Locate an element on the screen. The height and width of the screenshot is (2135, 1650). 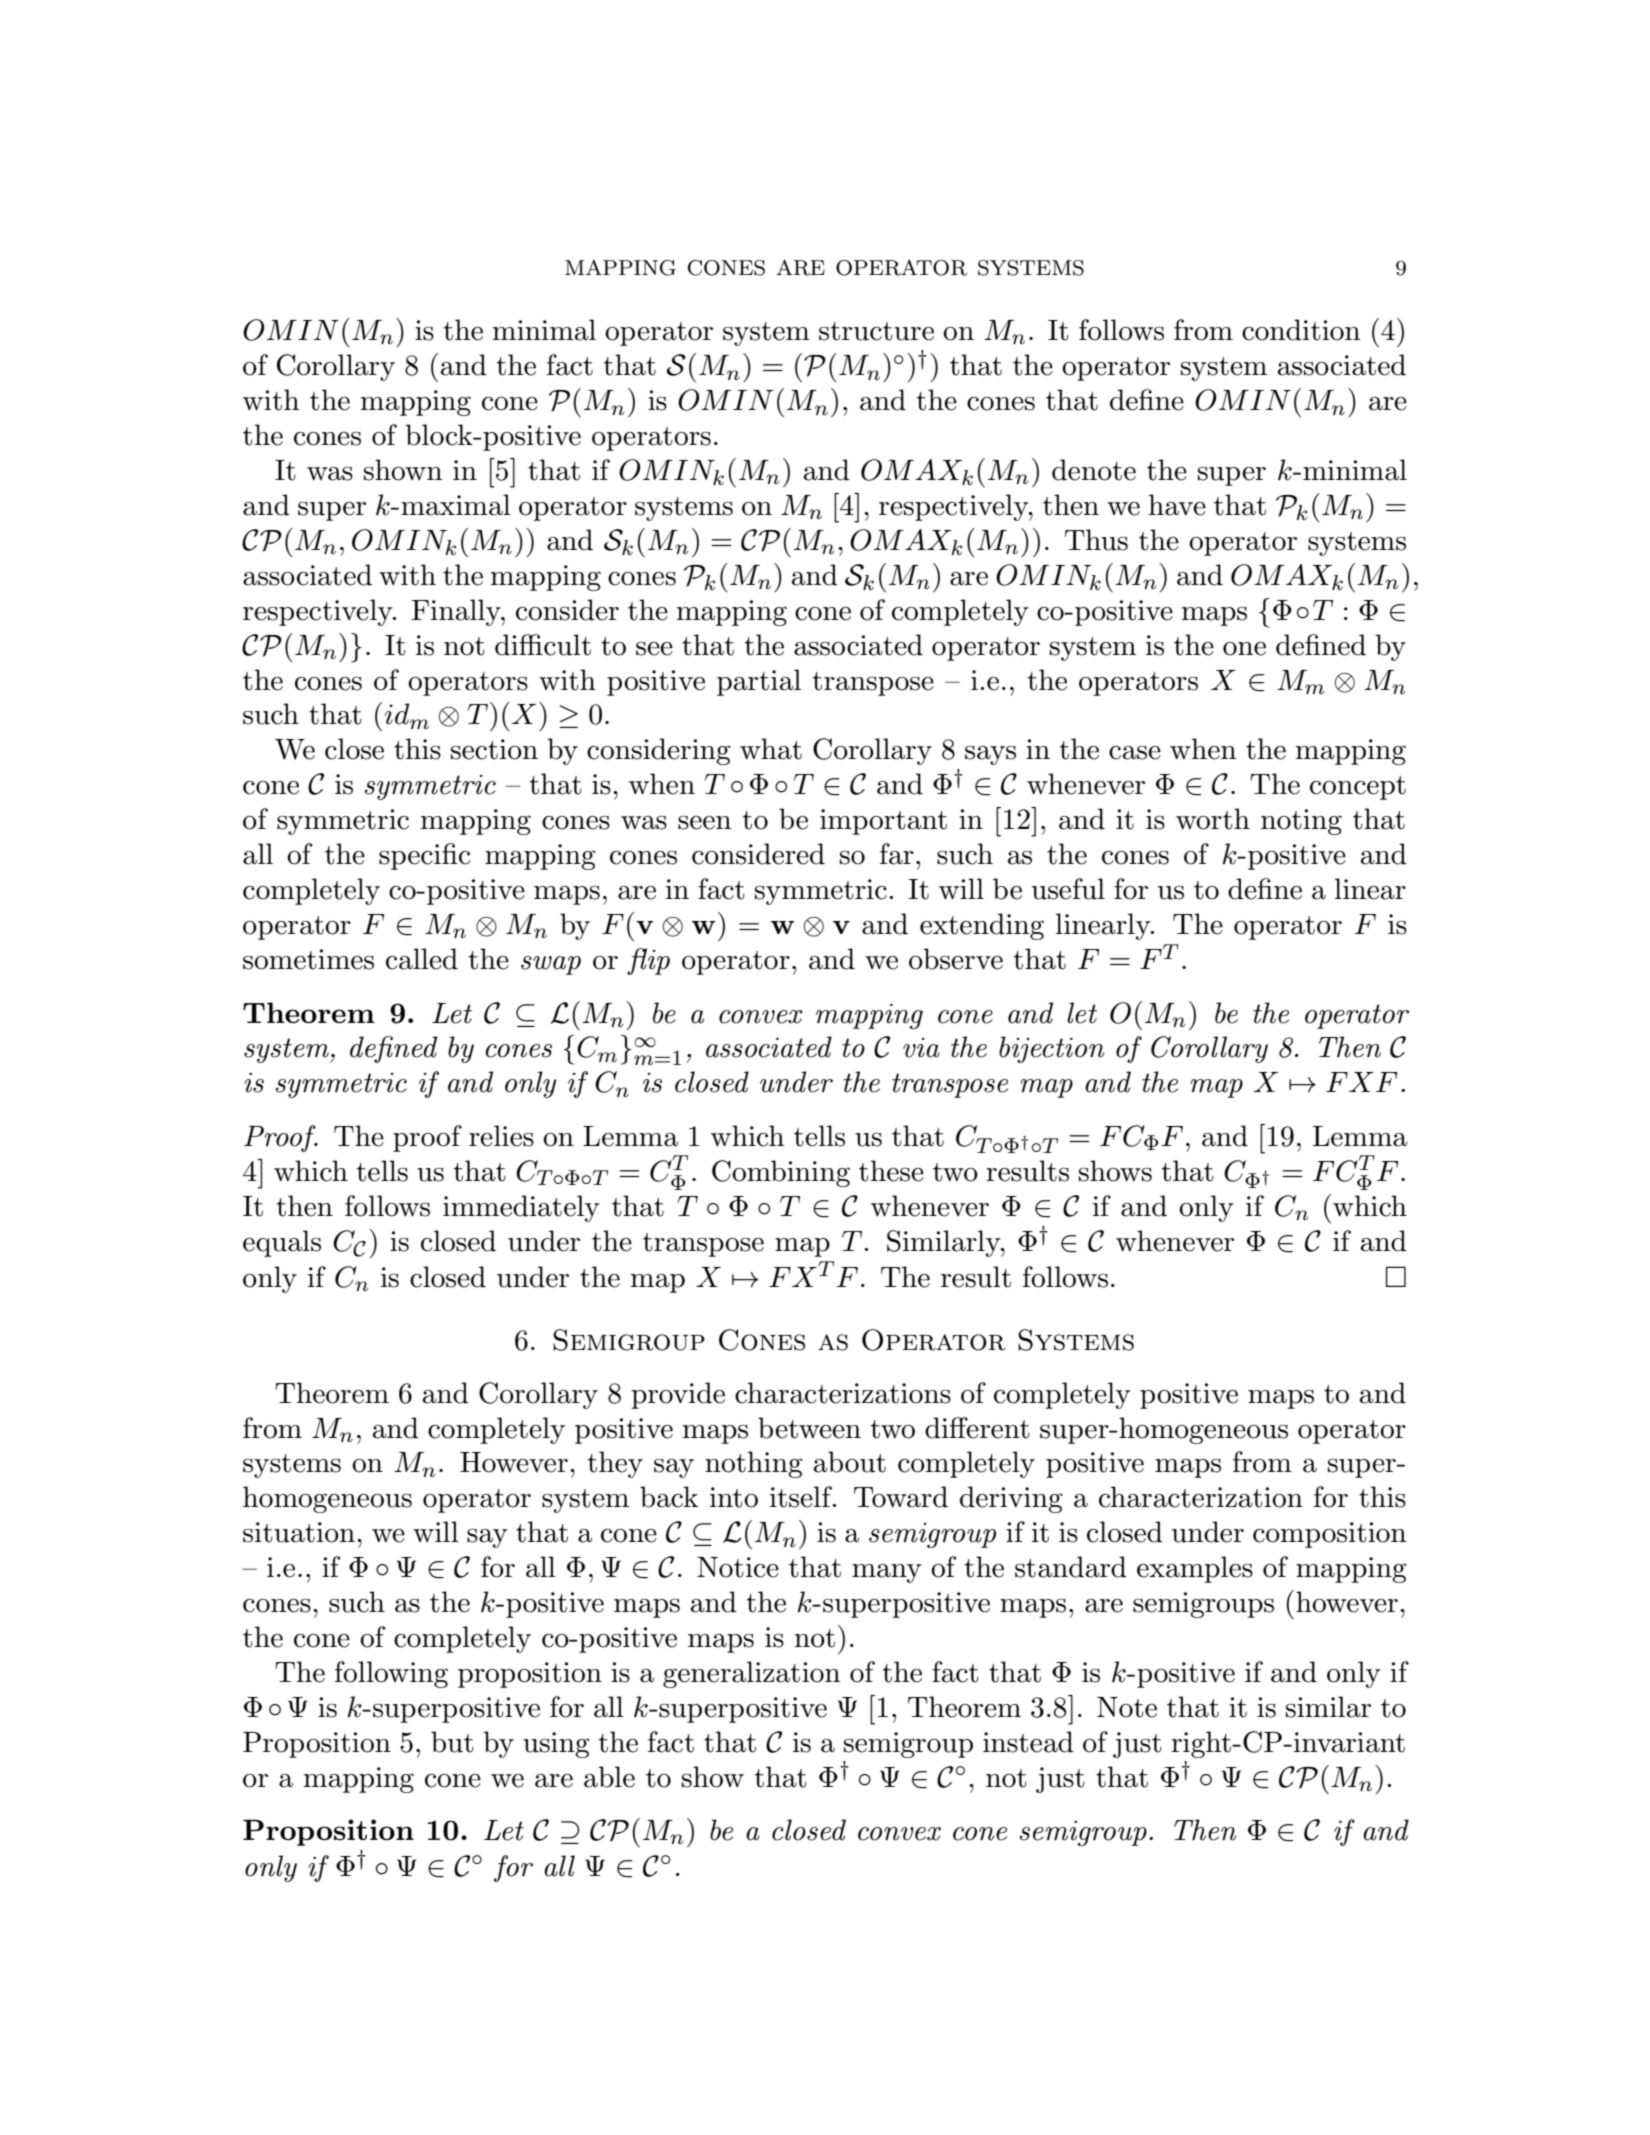
via is located at coordinates (921, 1048).
